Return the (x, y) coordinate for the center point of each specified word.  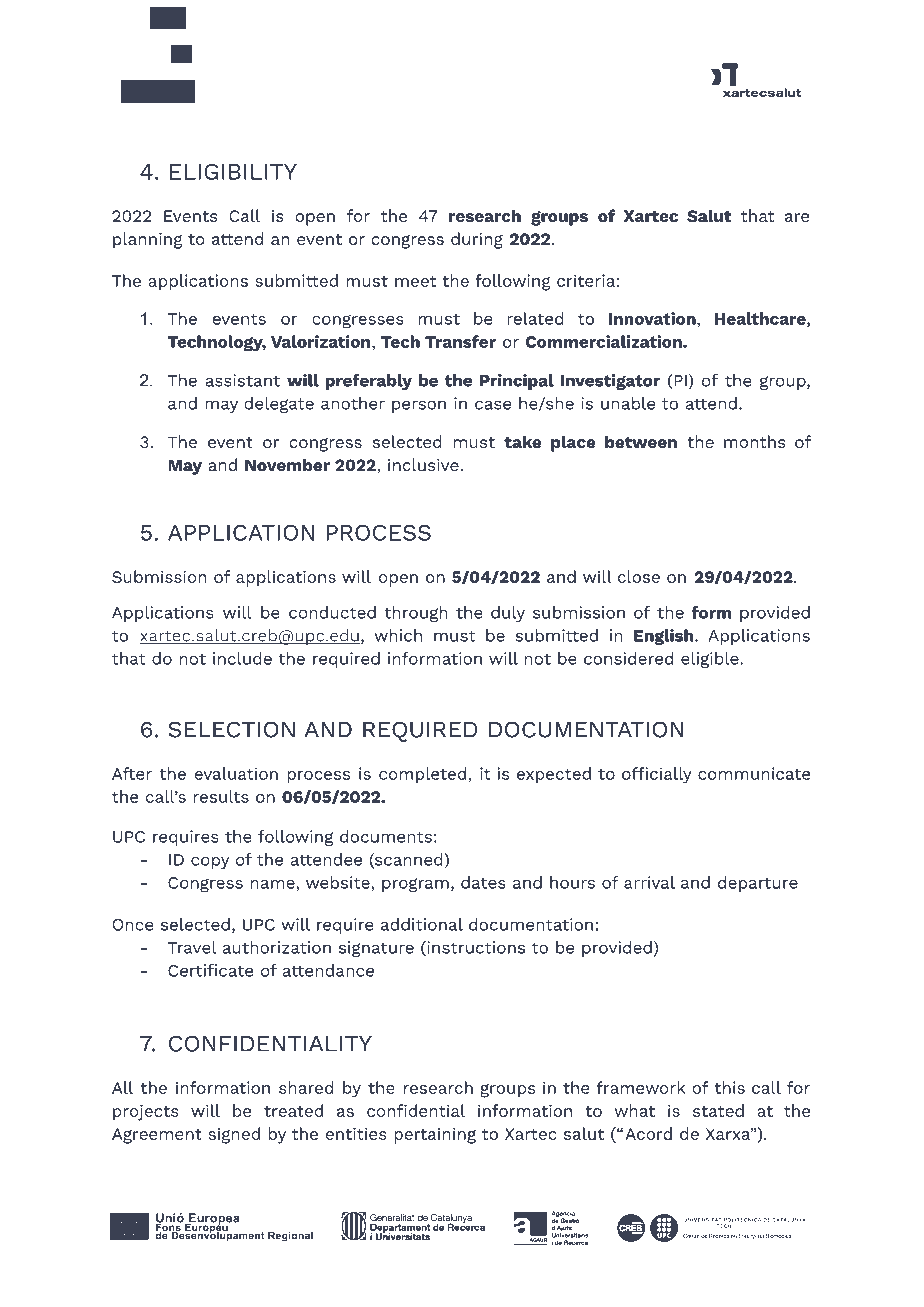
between (641, 441)
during (477, 240)
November (287, 465)
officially (657, 775)
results (221, 796)
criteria (586, 280)
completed (422, 775)
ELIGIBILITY (233, 172)
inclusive (424, 464)
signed (234, 1135)
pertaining (435, 1135)
